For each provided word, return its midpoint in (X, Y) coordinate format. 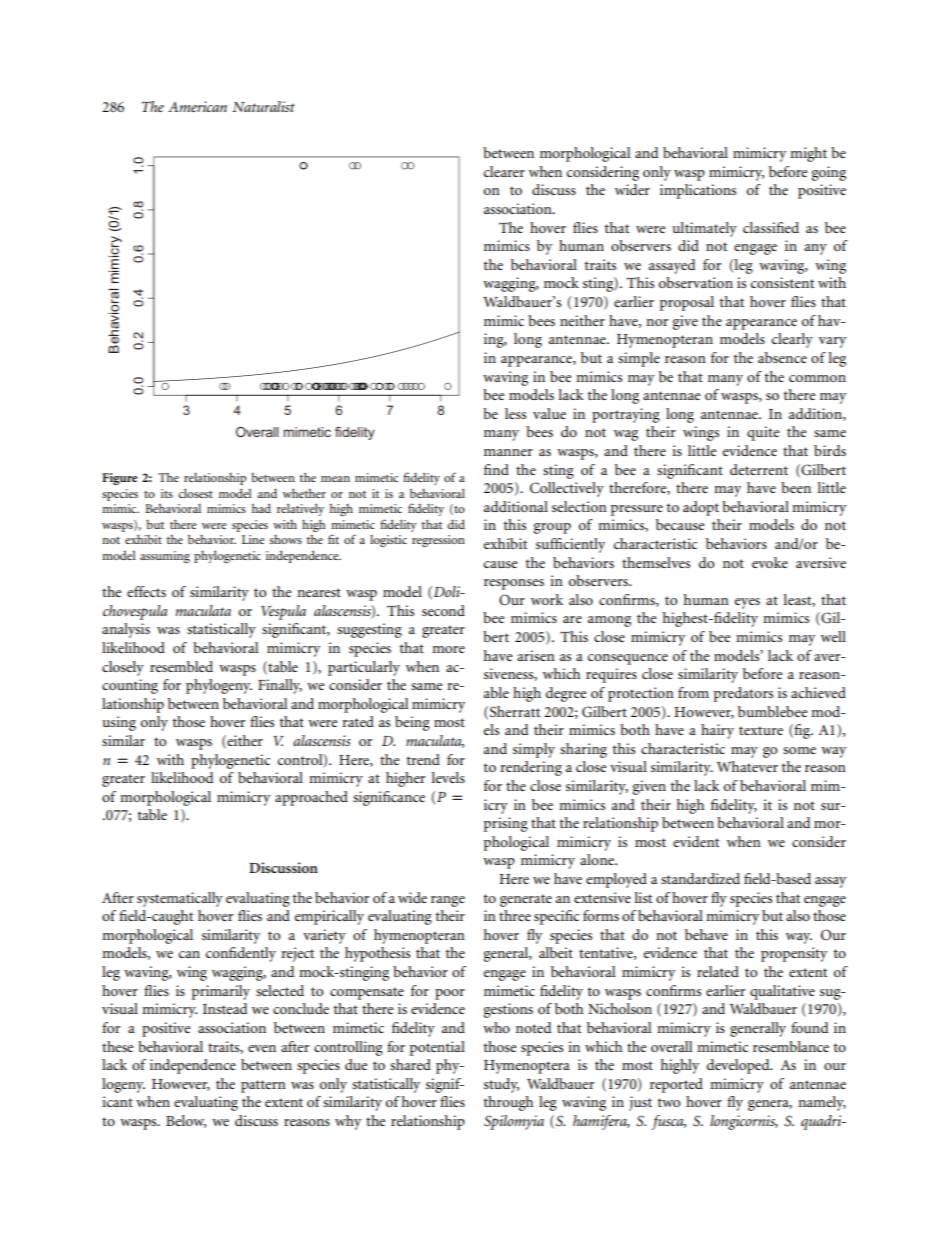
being (412, 723)
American (197, 106)
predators (743, 694)
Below (186, 1121)
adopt (701, 508)
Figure (119, 479)
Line (253, 539)
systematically (180, 899)
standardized (700, 878)
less (515, 413)
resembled (181, 666)
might (808, 154)
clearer (504, 171)
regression (438, 541)
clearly (792, 340)
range (448, 901)
